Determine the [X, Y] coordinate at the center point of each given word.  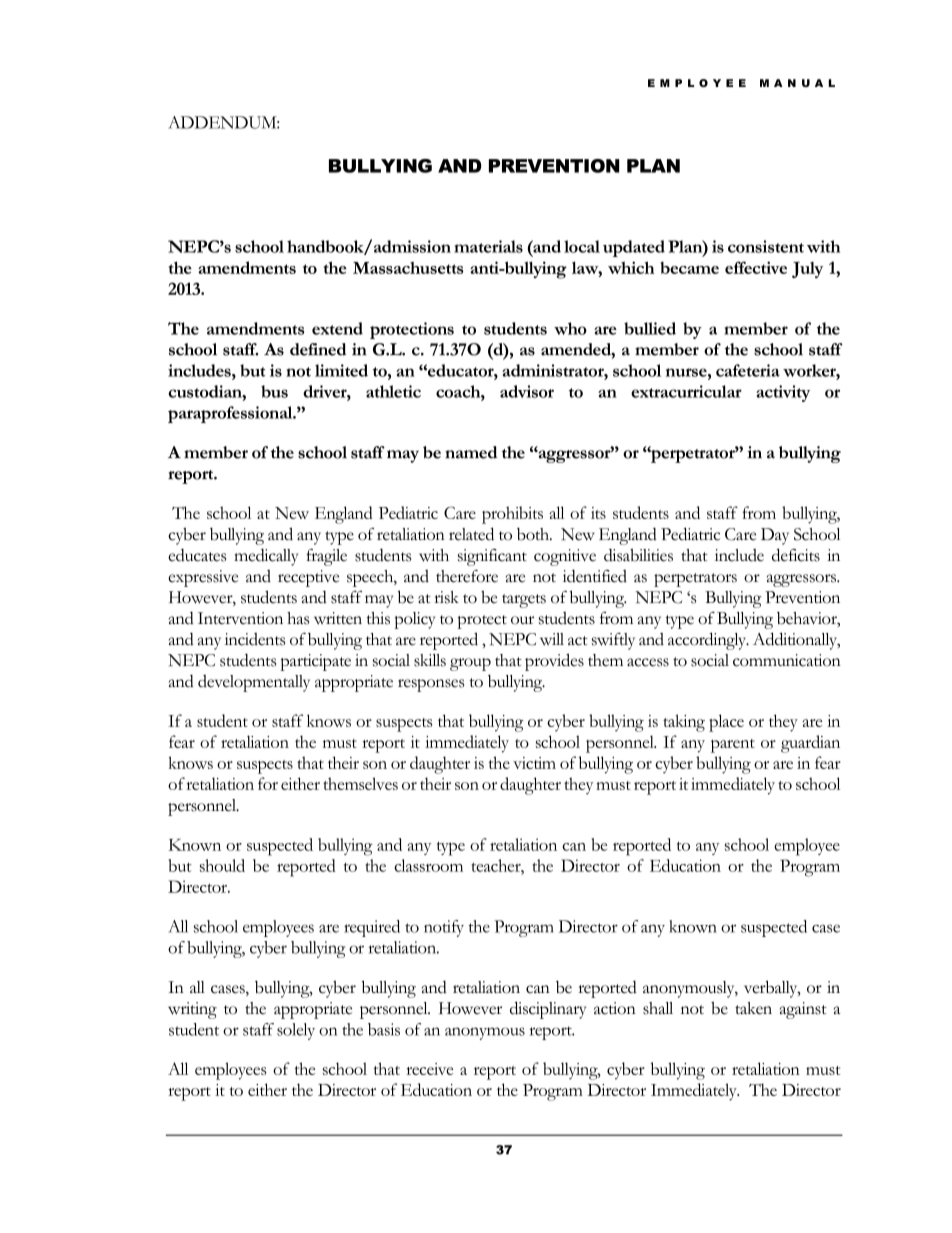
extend [337, 328]
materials [488, 246]
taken [753, 1008]
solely [296, 1031]
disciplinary [548, 1010]
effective [756, 267]
